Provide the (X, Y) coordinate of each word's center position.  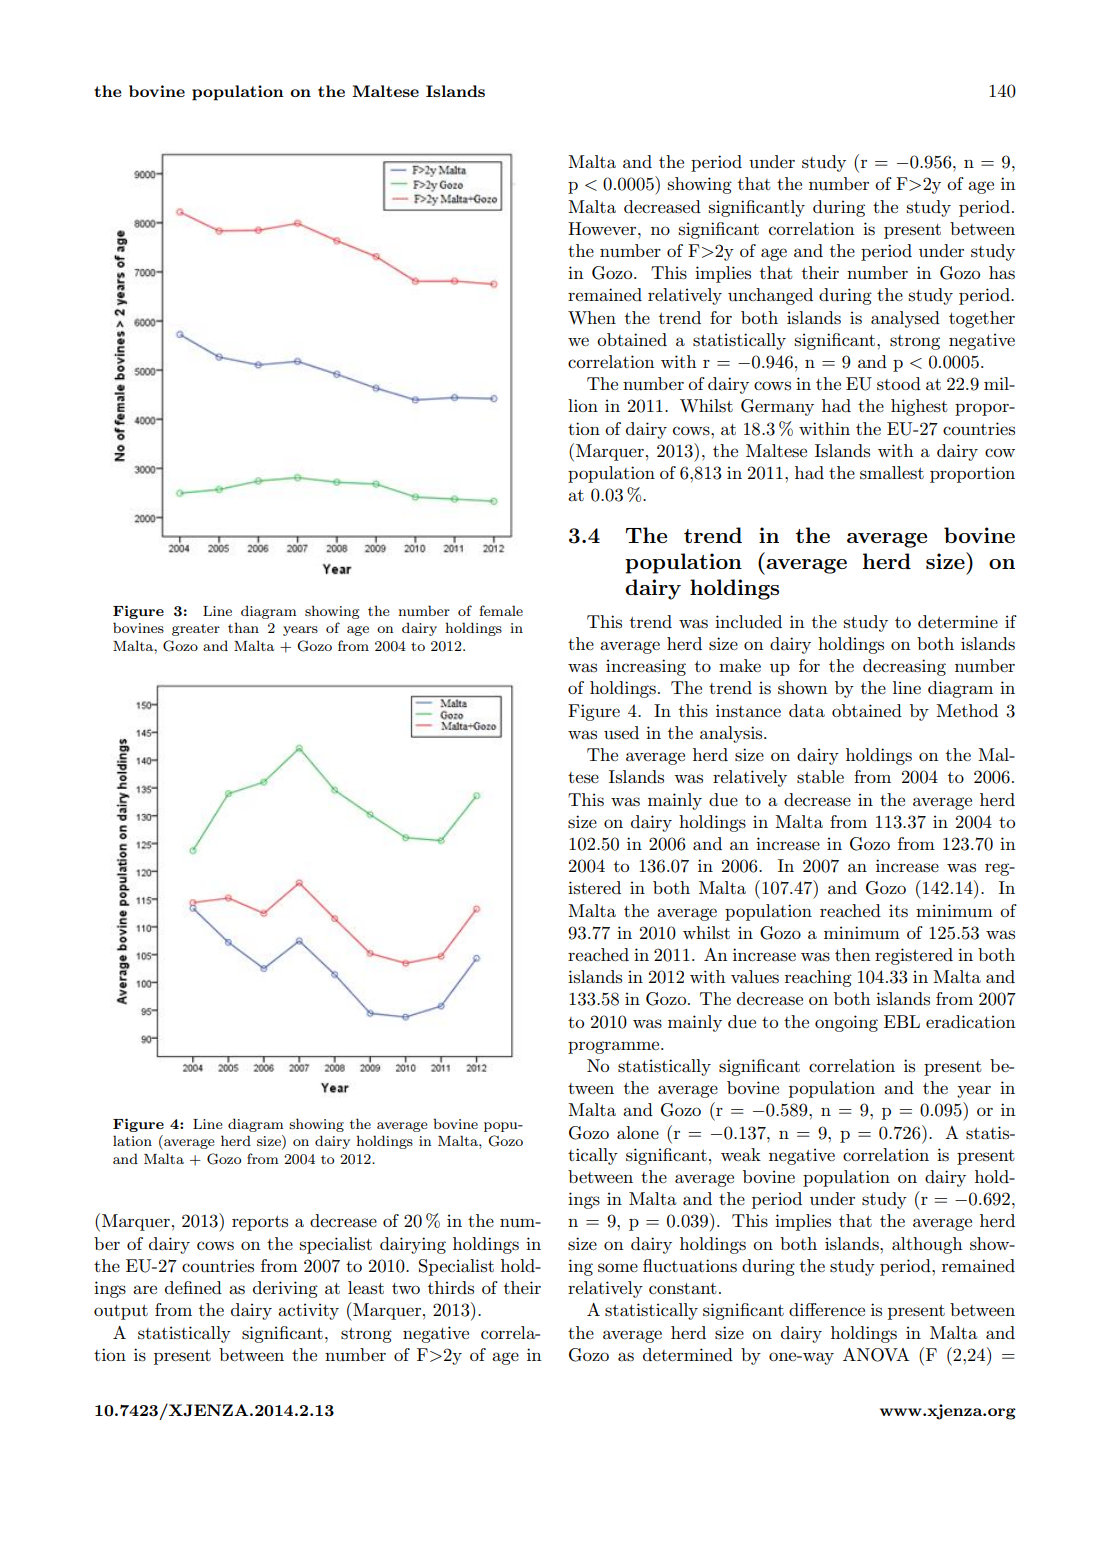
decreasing (904, 667)
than (243, 627)
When (592, 317)
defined (193, 1287)
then (852, 954)
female (501, 610)
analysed (905, 319)
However (603, 228)
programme (615, 1047)
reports (260, 1223)
